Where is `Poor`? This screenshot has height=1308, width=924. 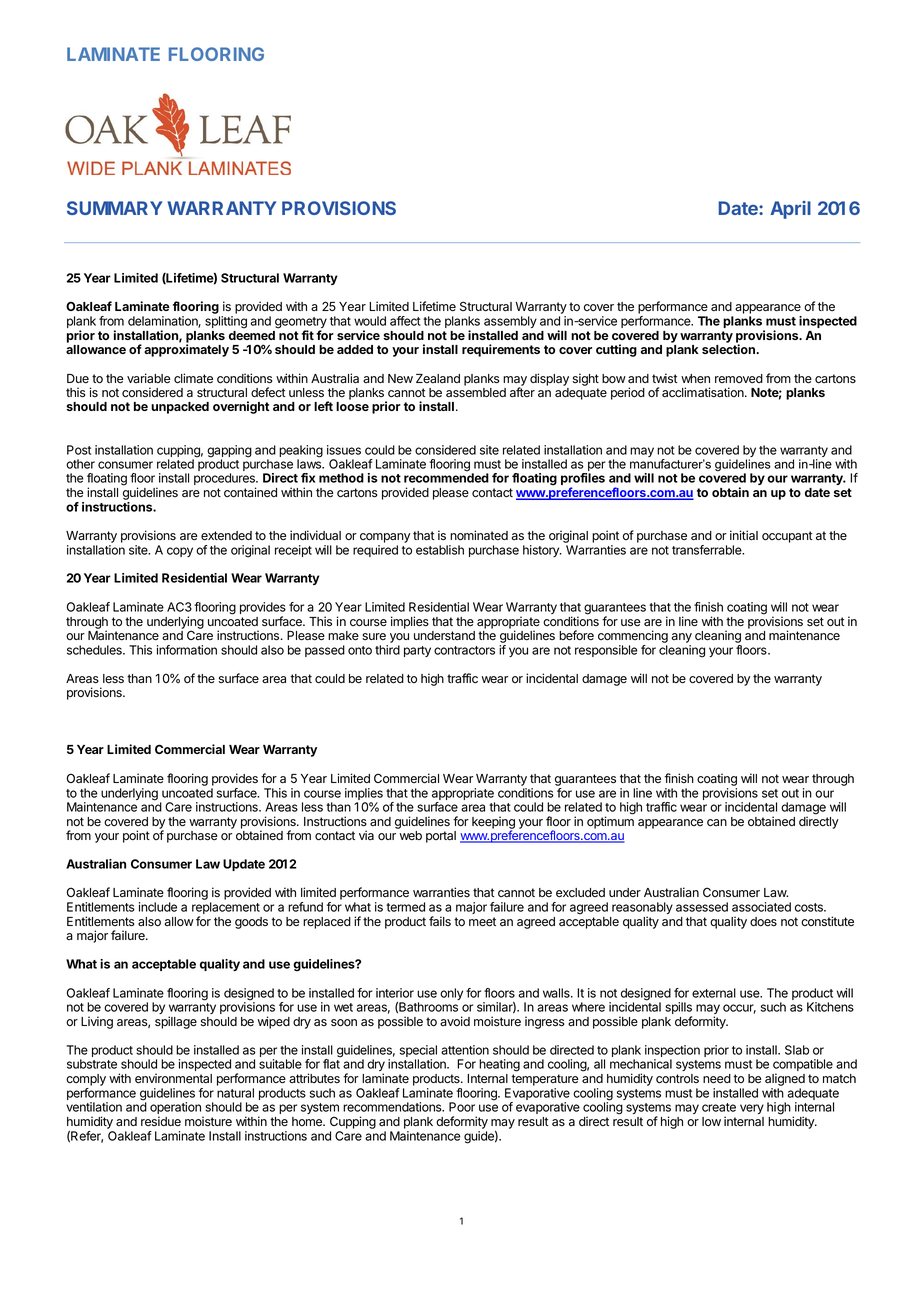
Poor is located at coordinates (462, 1107).
